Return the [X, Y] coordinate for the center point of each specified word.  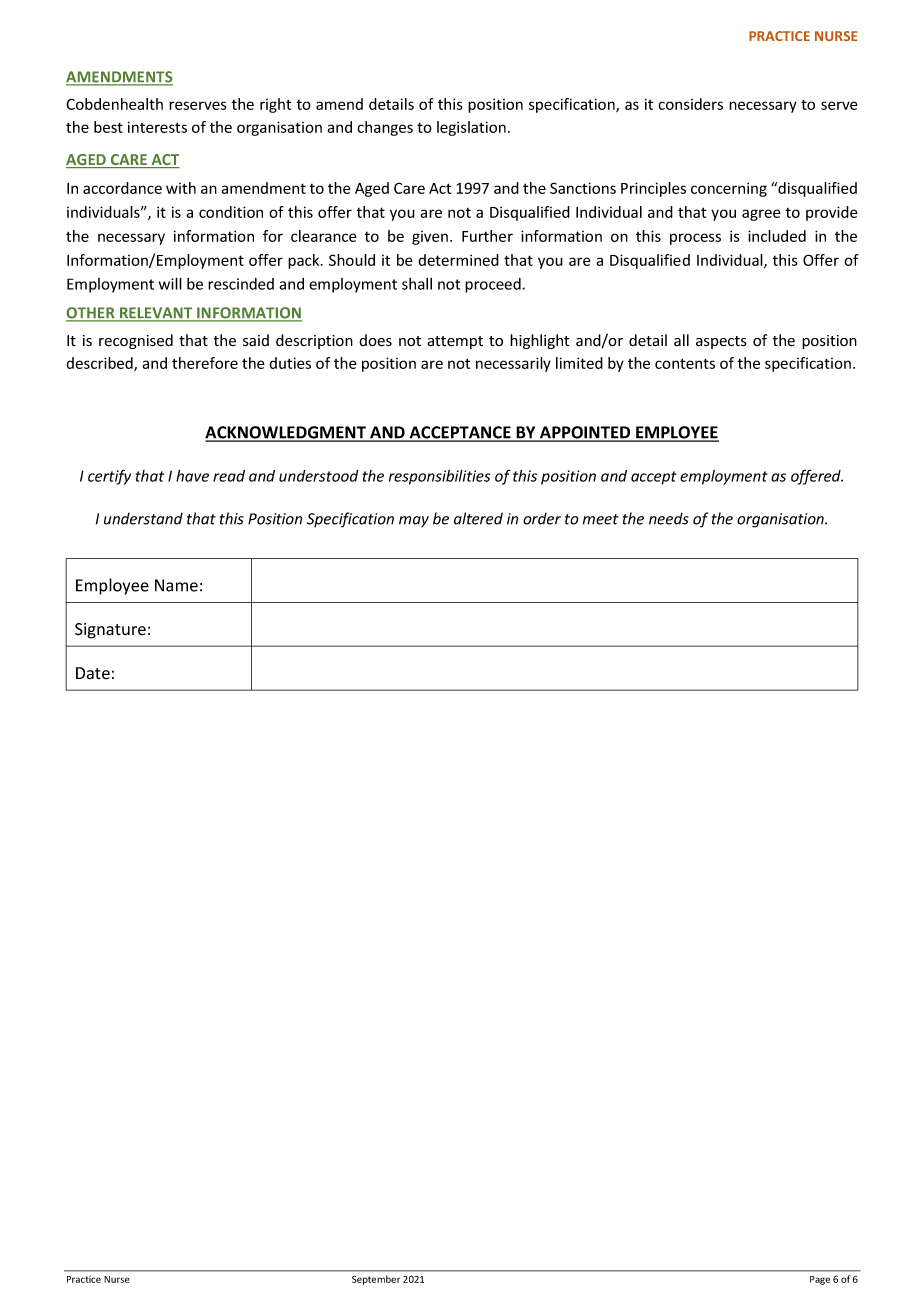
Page [820, 1280]
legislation [471, 128]
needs [669, 518]
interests [157, 127]
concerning [729, 189]
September [376, 1280]
